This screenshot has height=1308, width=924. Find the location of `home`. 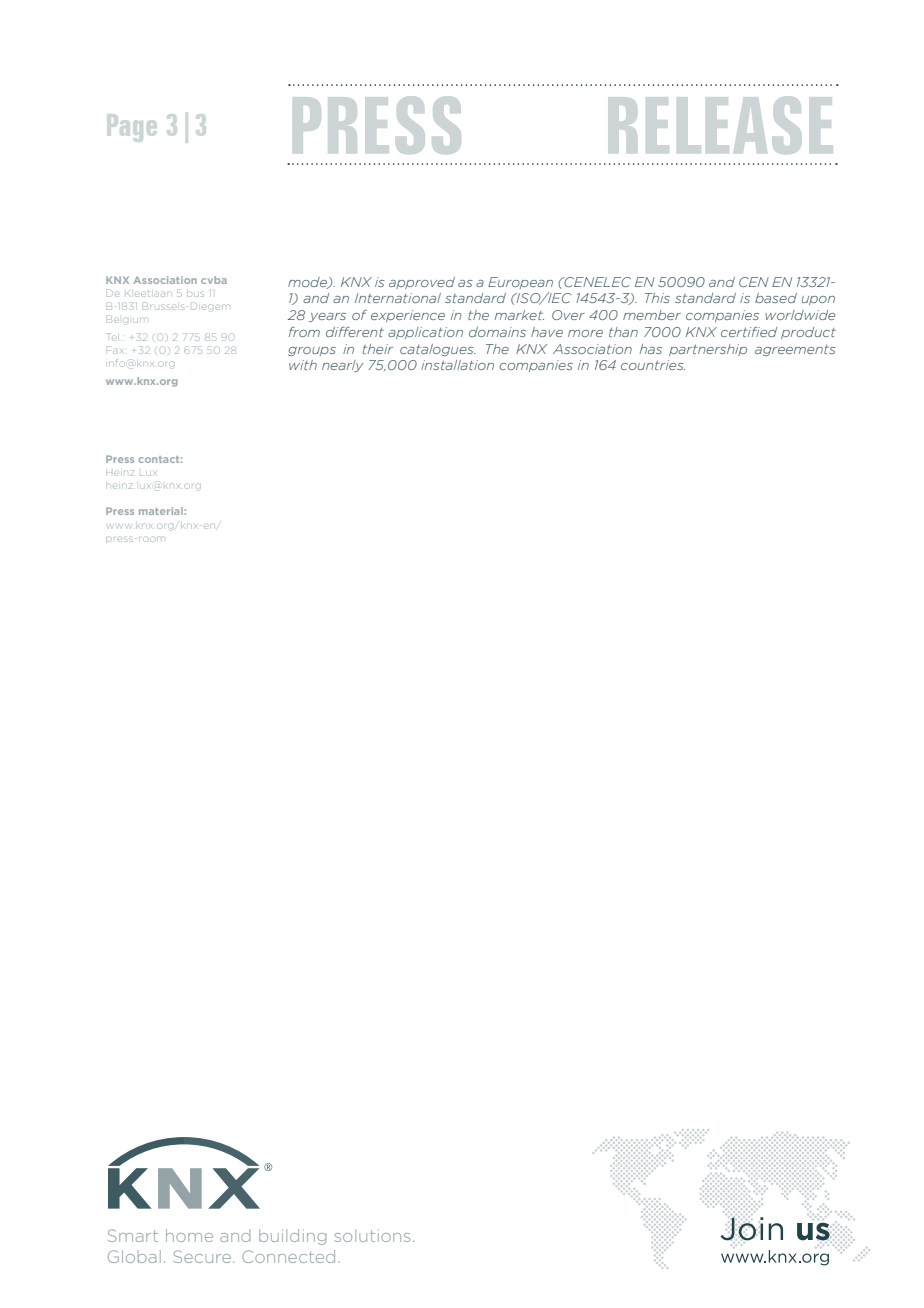

home is located at coordinates (189, 1235).
